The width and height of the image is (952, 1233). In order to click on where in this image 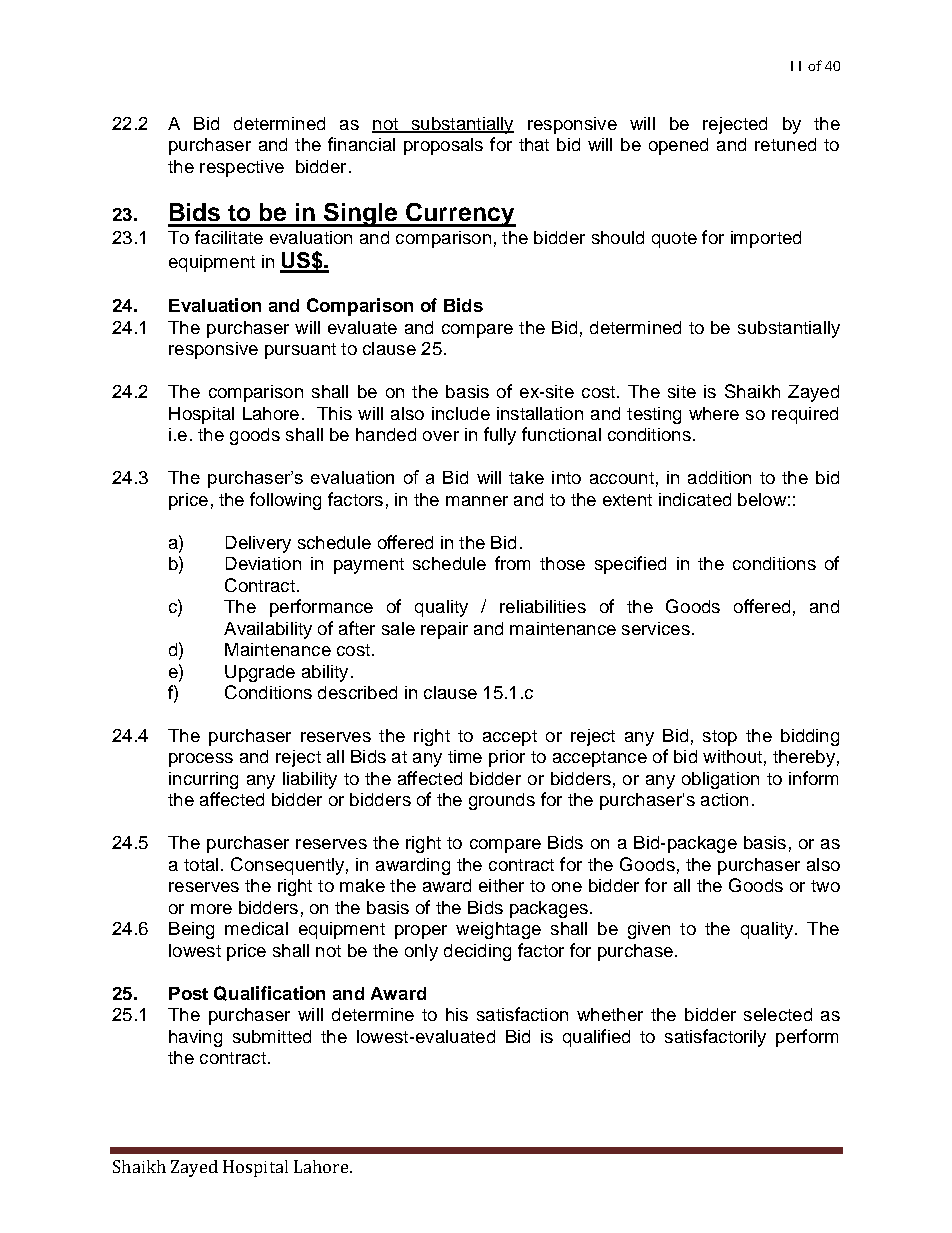, I will do `click(714, 413)`.
